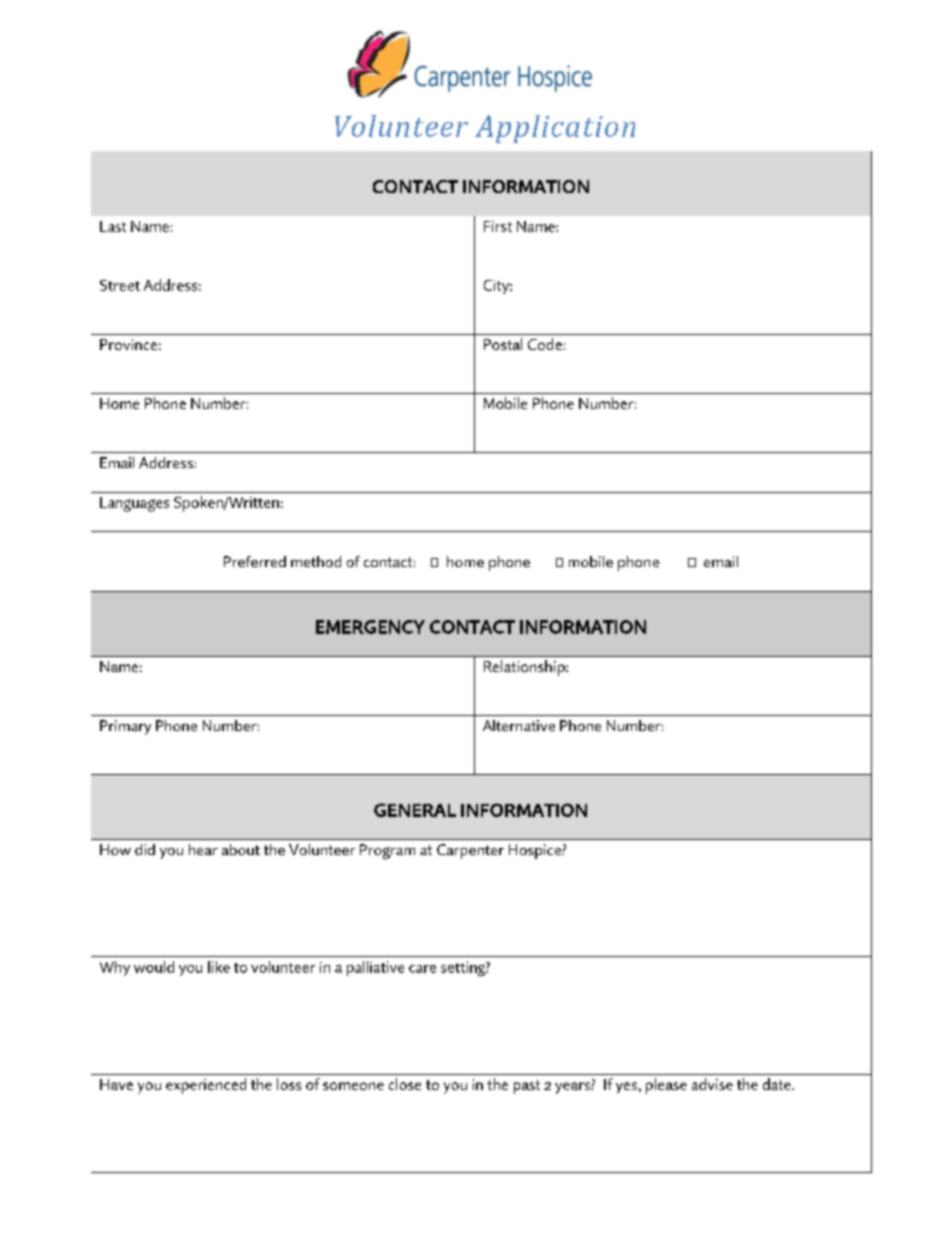 The width and height of the image is (952, 1233). I want to click on Last, so click(113, 226).
